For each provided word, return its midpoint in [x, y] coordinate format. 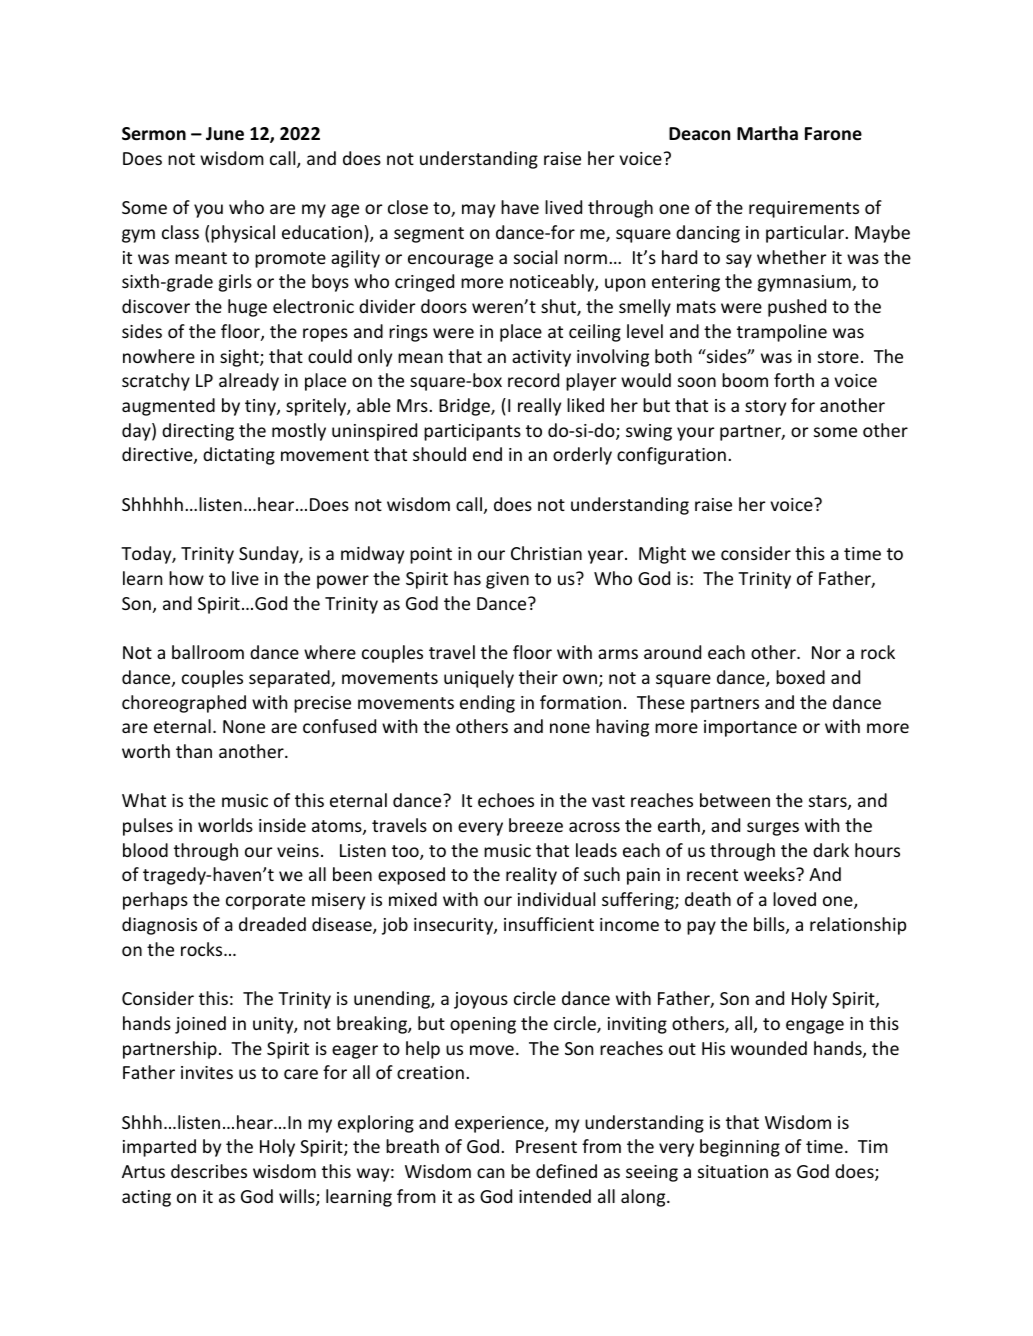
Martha [767, 133]
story [765, 408]
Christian [546, 553]
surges [773, 829]
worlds [225, 825]
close [408, 207]
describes [209, 1171]
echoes [506, 800]
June [225, 133]
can [490, 1173]
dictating [239, 456]
